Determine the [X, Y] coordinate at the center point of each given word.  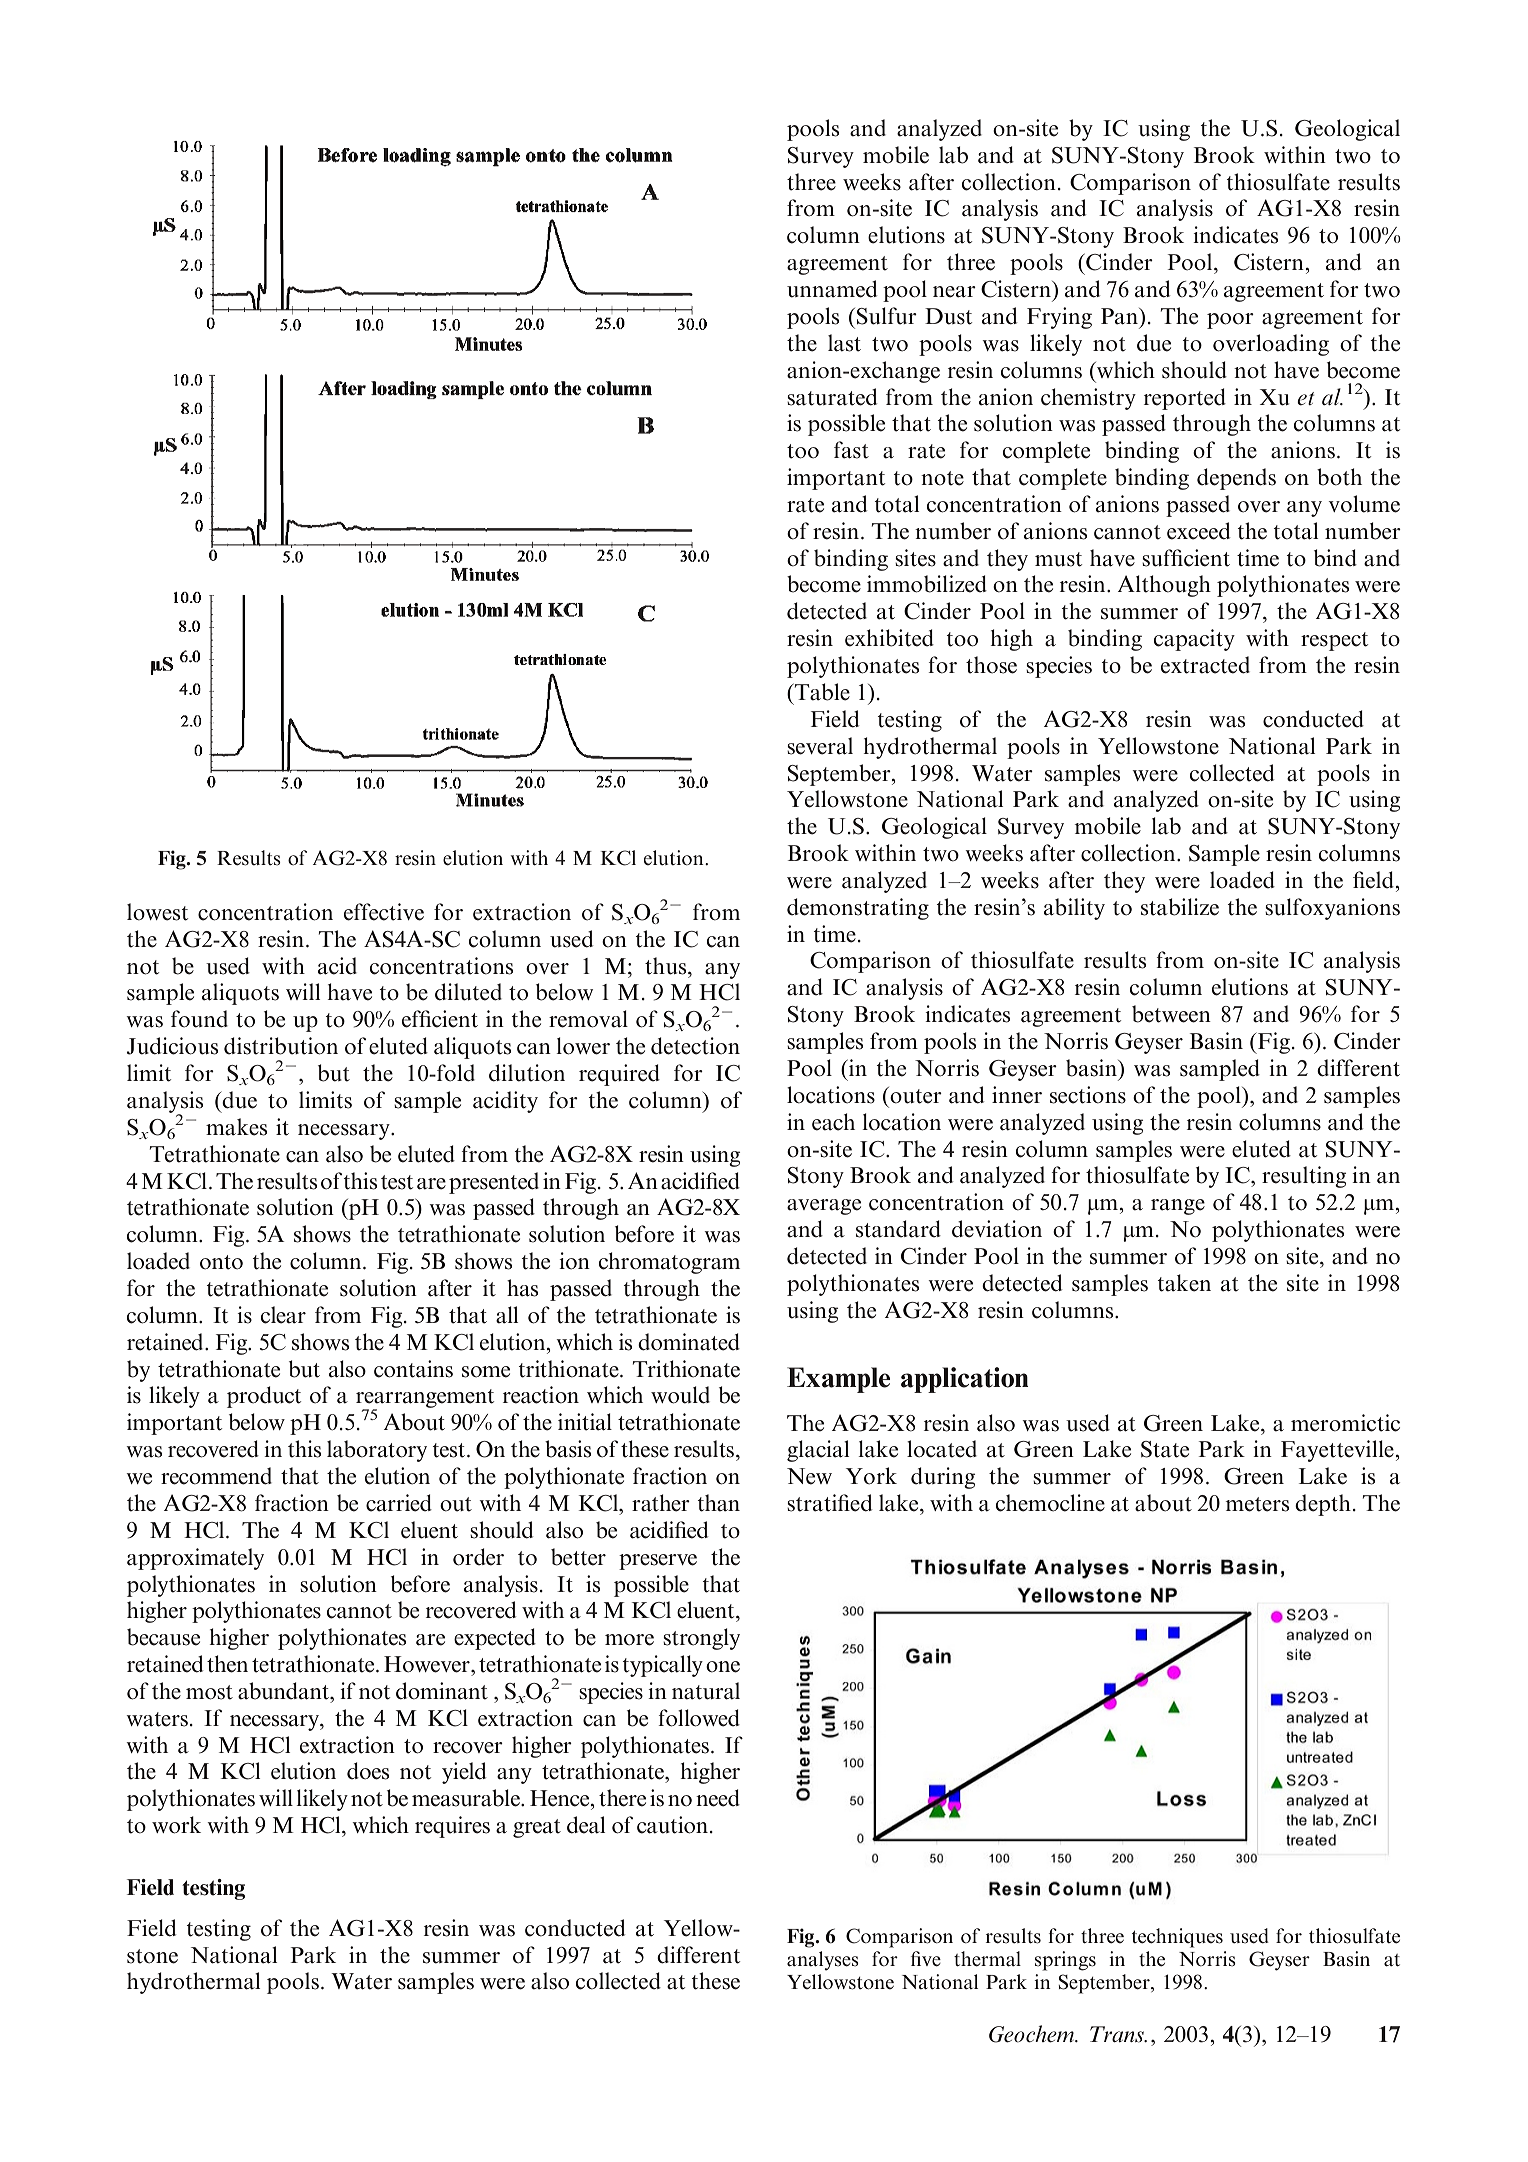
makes [236, 1127]
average [824, 1207]
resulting [1304, 1177]
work [176, 1825]
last [844, 343]
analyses [823, 1961]
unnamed [832, 289]
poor [1230, 321]
